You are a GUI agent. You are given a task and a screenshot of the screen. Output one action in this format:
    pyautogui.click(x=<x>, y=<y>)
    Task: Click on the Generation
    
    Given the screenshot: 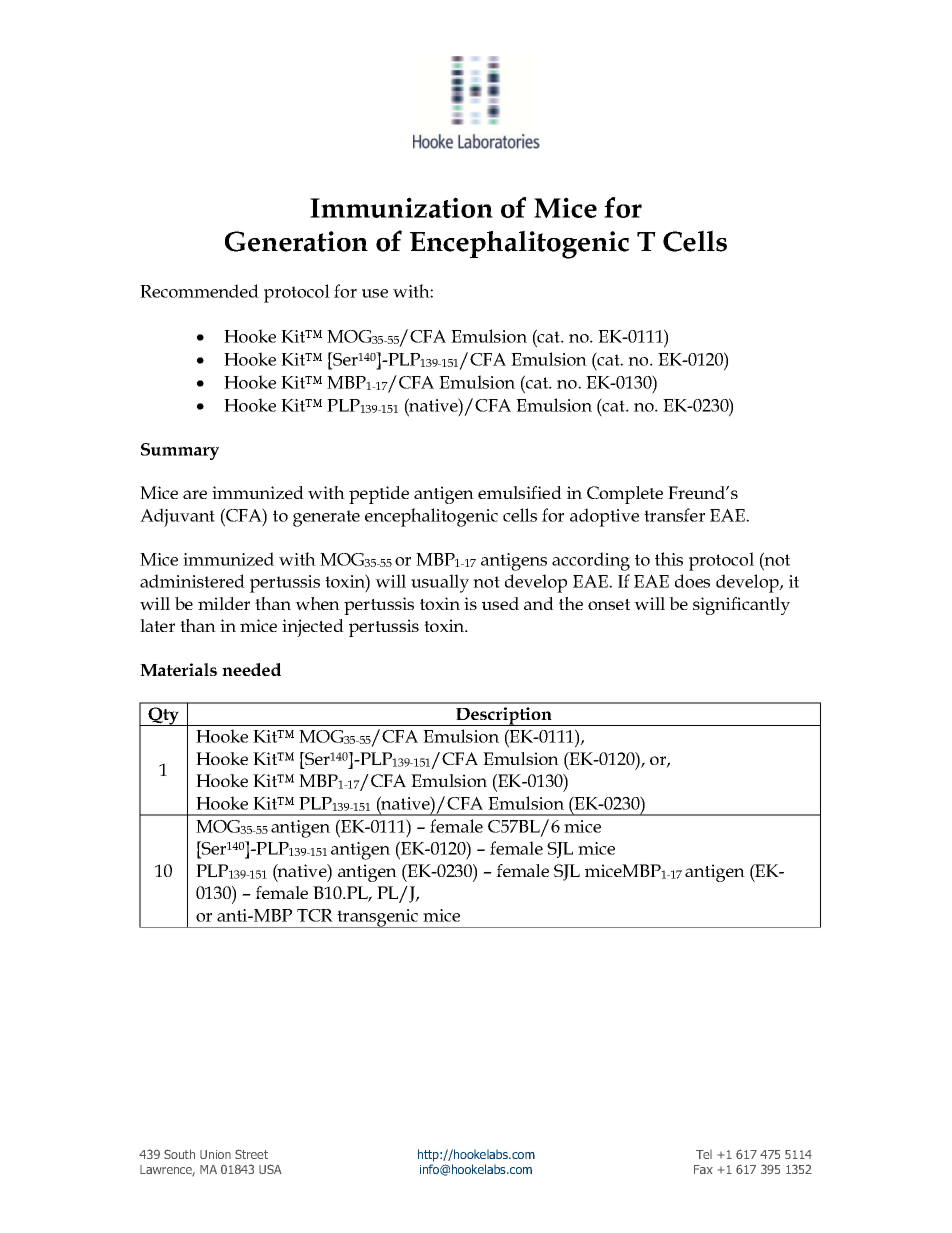 What is the action you would take?
    pyautogui.click(x=296, y=241)
